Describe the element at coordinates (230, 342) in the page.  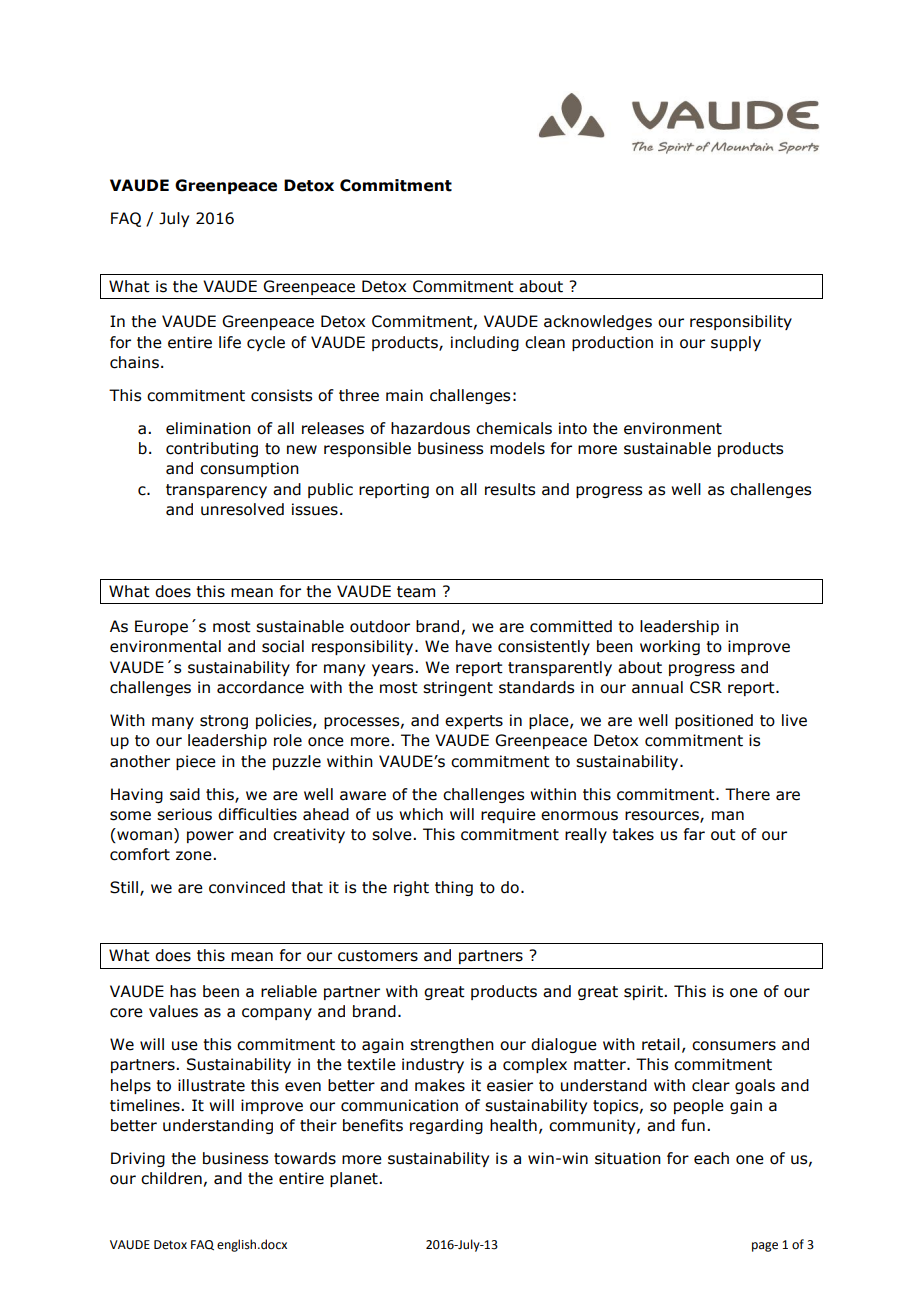
I see `life` at that location.
